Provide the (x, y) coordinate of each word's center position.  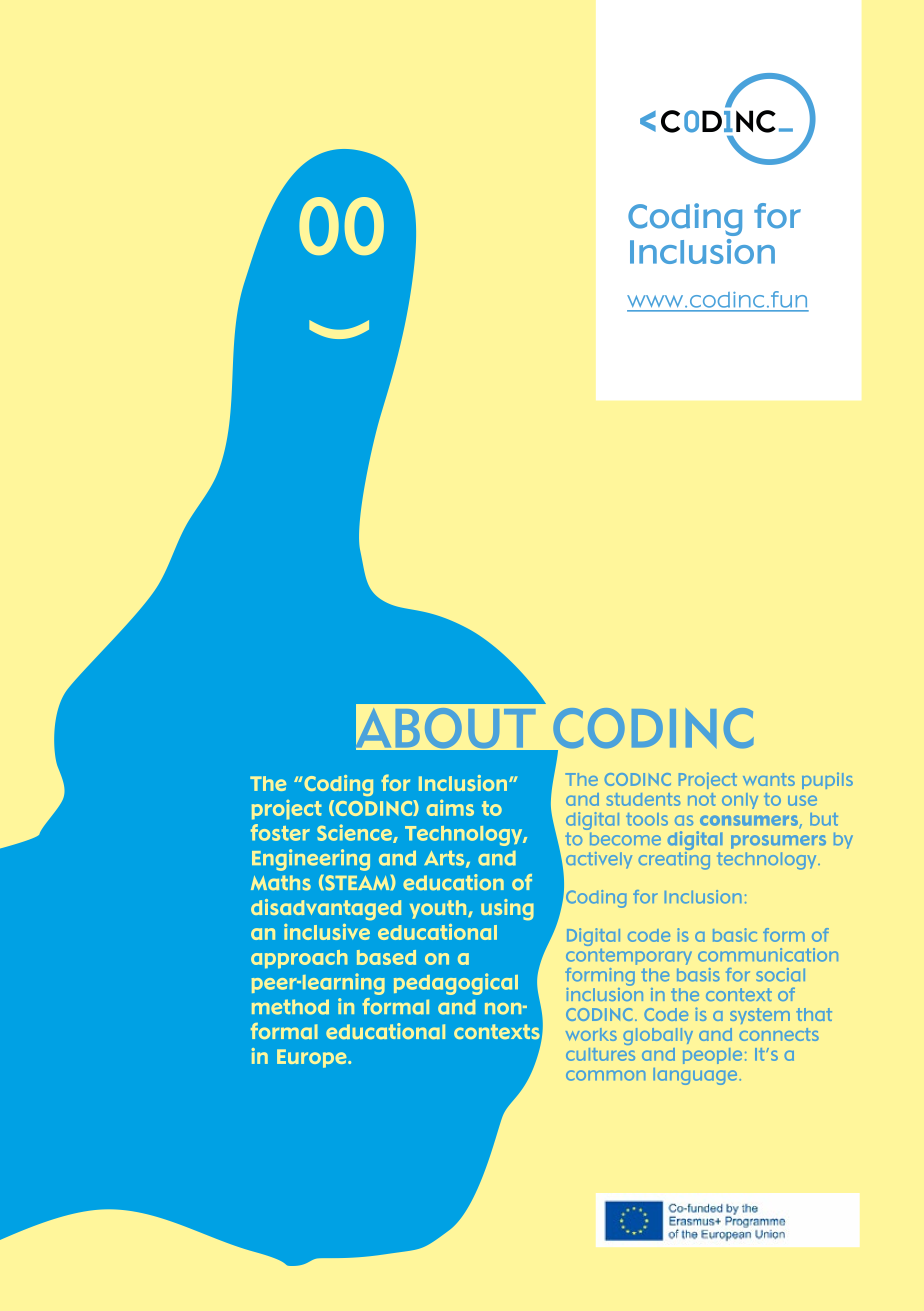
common (605, 1075)
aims (450, 808)
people (712, 1056)
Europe (313, 1058)
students (643, 799)
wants (769, 779)
